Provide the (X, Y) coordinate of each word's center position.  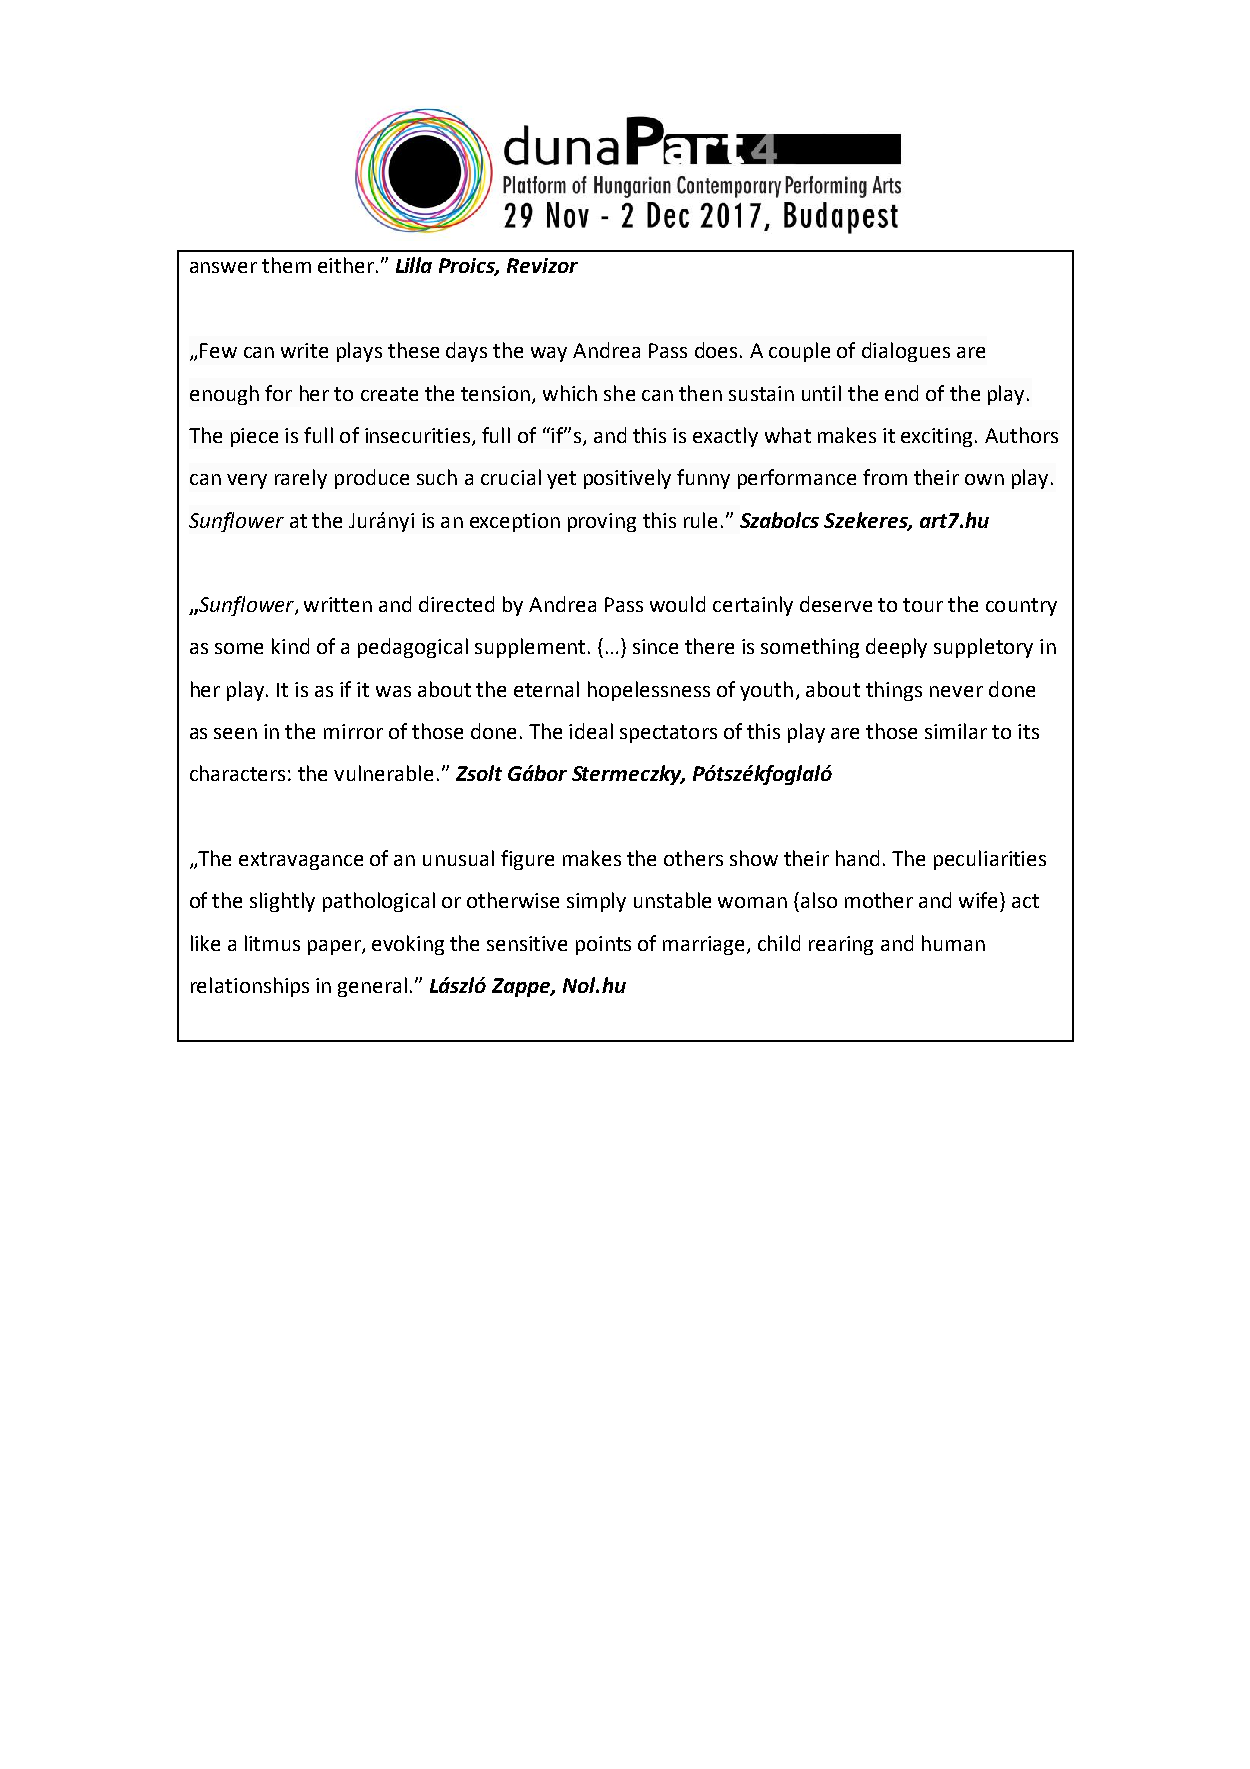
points (603, 945)
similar (956, 731)
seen (235, 733)
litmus (272, 943)
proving (602, 522)
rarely (301, 479)
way (549, 354)
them (286, 265)
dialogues (906, 352)
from (885, 477)
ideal (591, 731)
